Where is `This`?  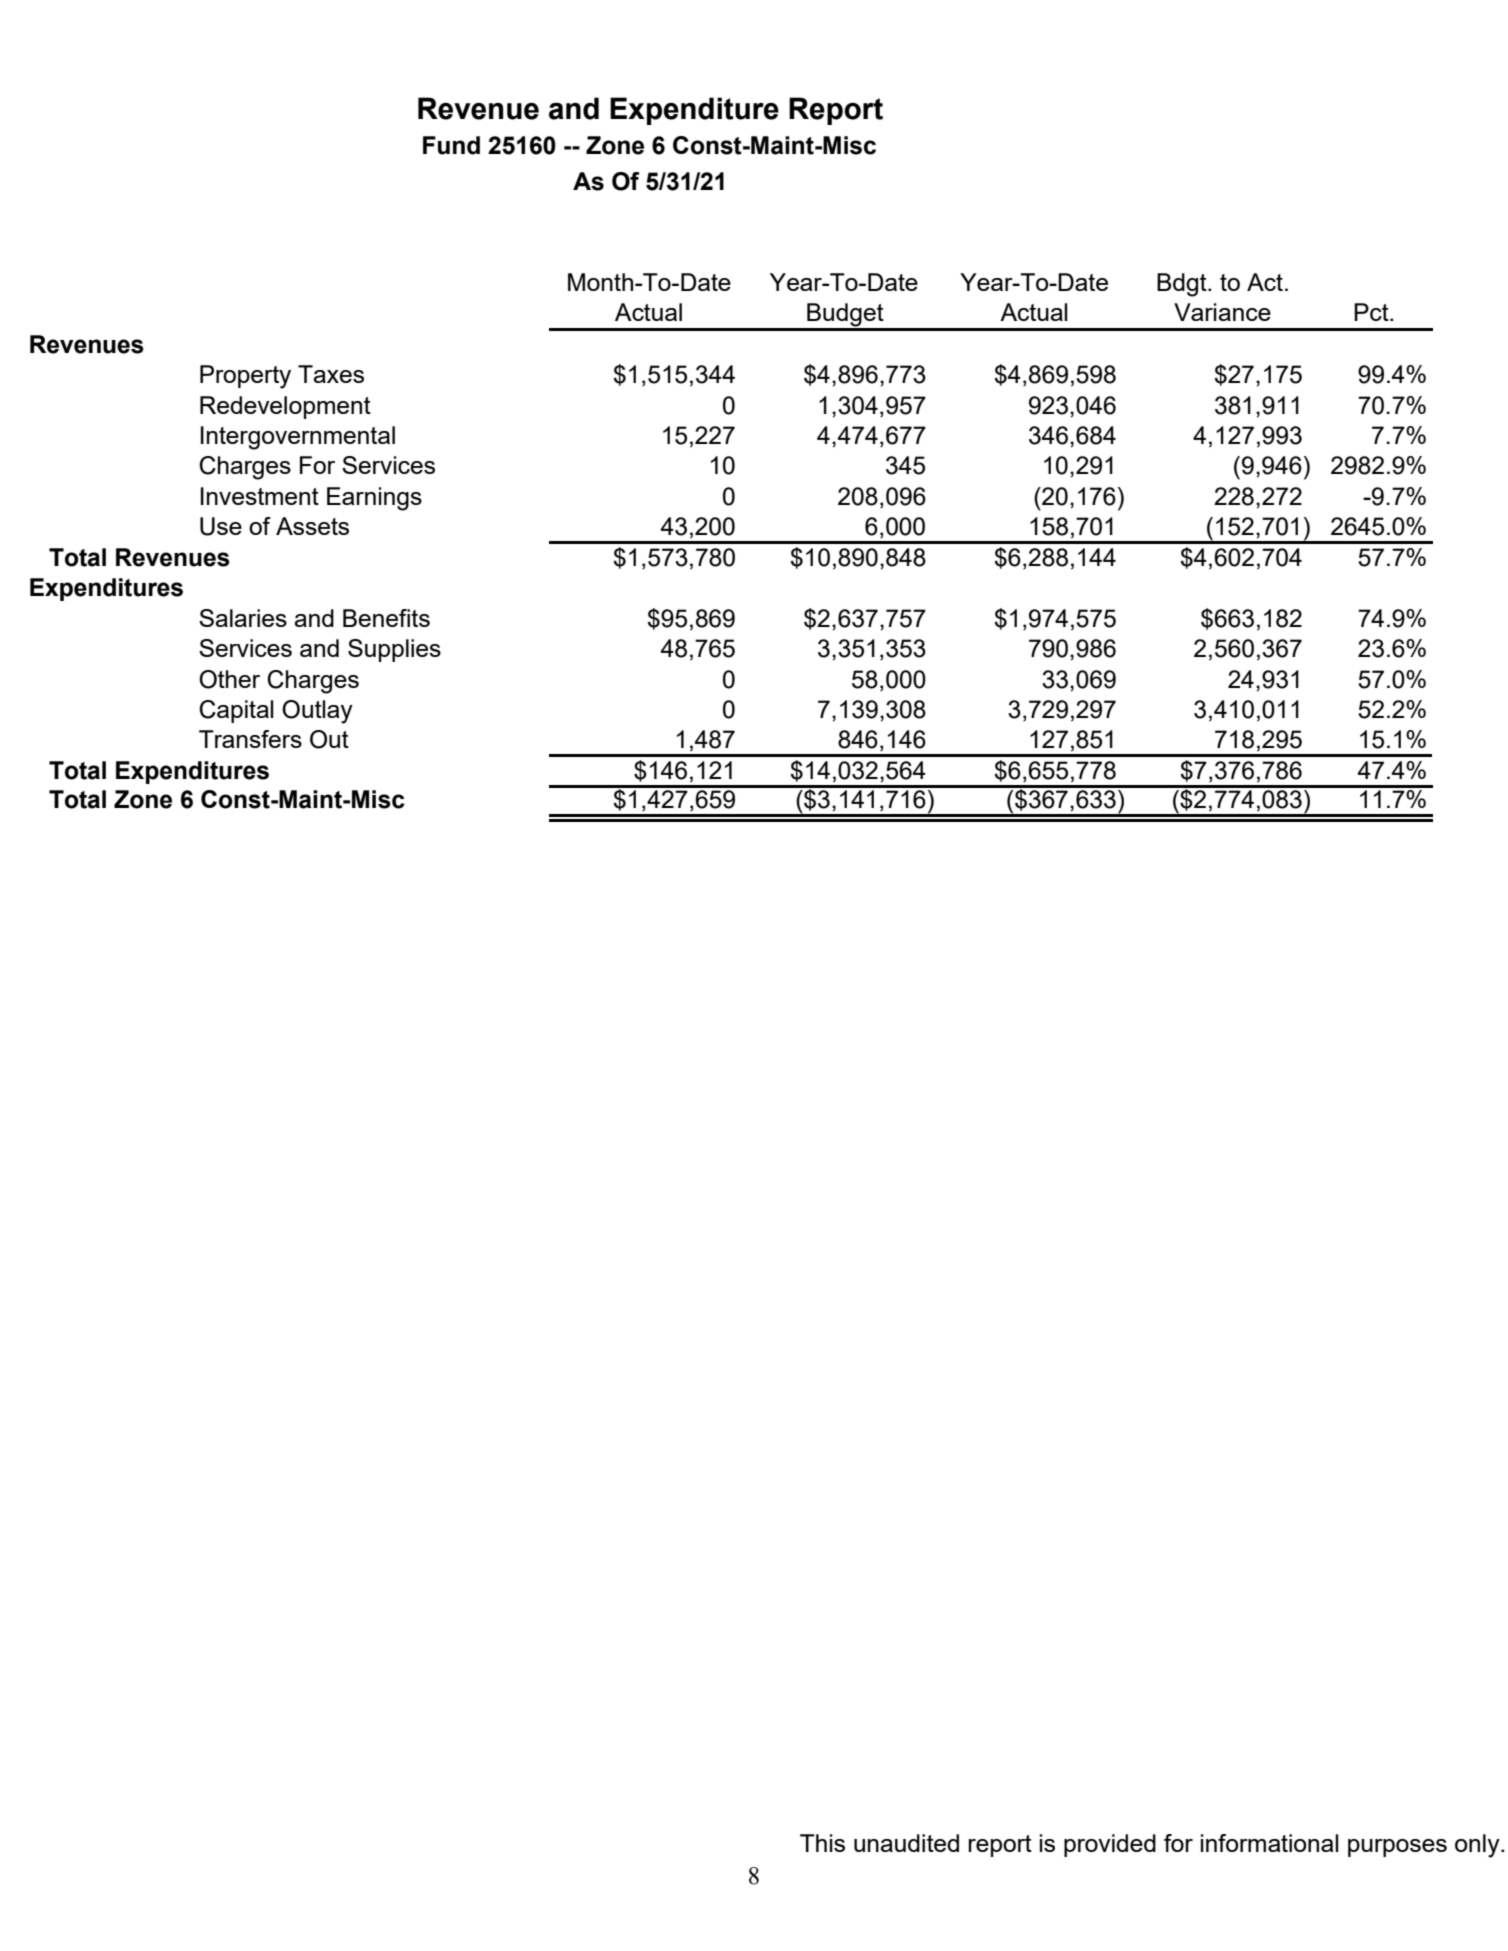
This is located at coordinates (822, 1843).
